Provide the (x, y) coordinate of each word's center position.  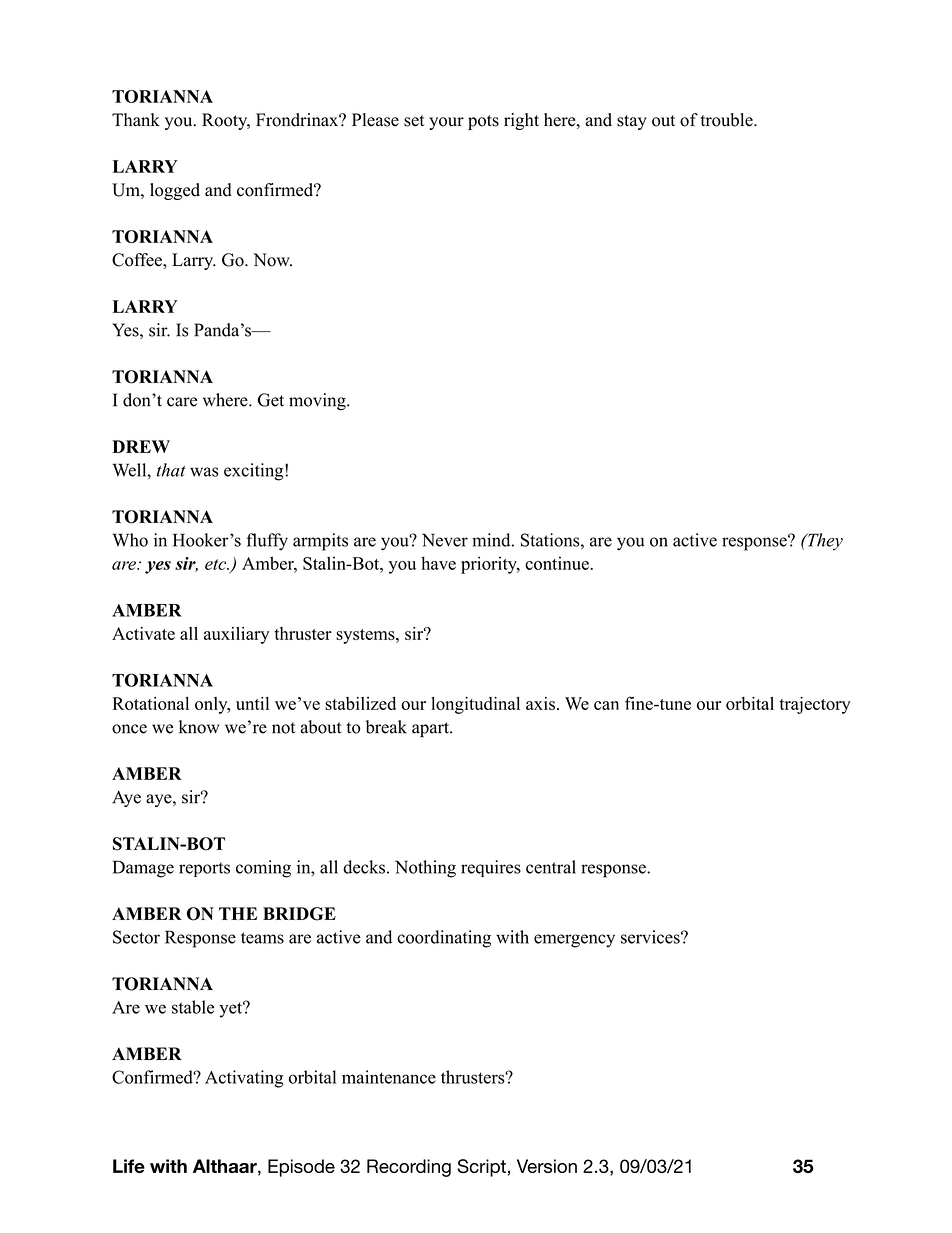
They (824, 542)
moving (318, 402)
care (182, 402)
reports (204, 869)
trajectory (815, 705)
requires (491, 868)
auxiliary (236, 635)
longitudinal (475, 705)
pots (483, 122)
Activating (244, 1079)
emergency (574, 941)
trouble (728, 120)
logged (175, 191)
